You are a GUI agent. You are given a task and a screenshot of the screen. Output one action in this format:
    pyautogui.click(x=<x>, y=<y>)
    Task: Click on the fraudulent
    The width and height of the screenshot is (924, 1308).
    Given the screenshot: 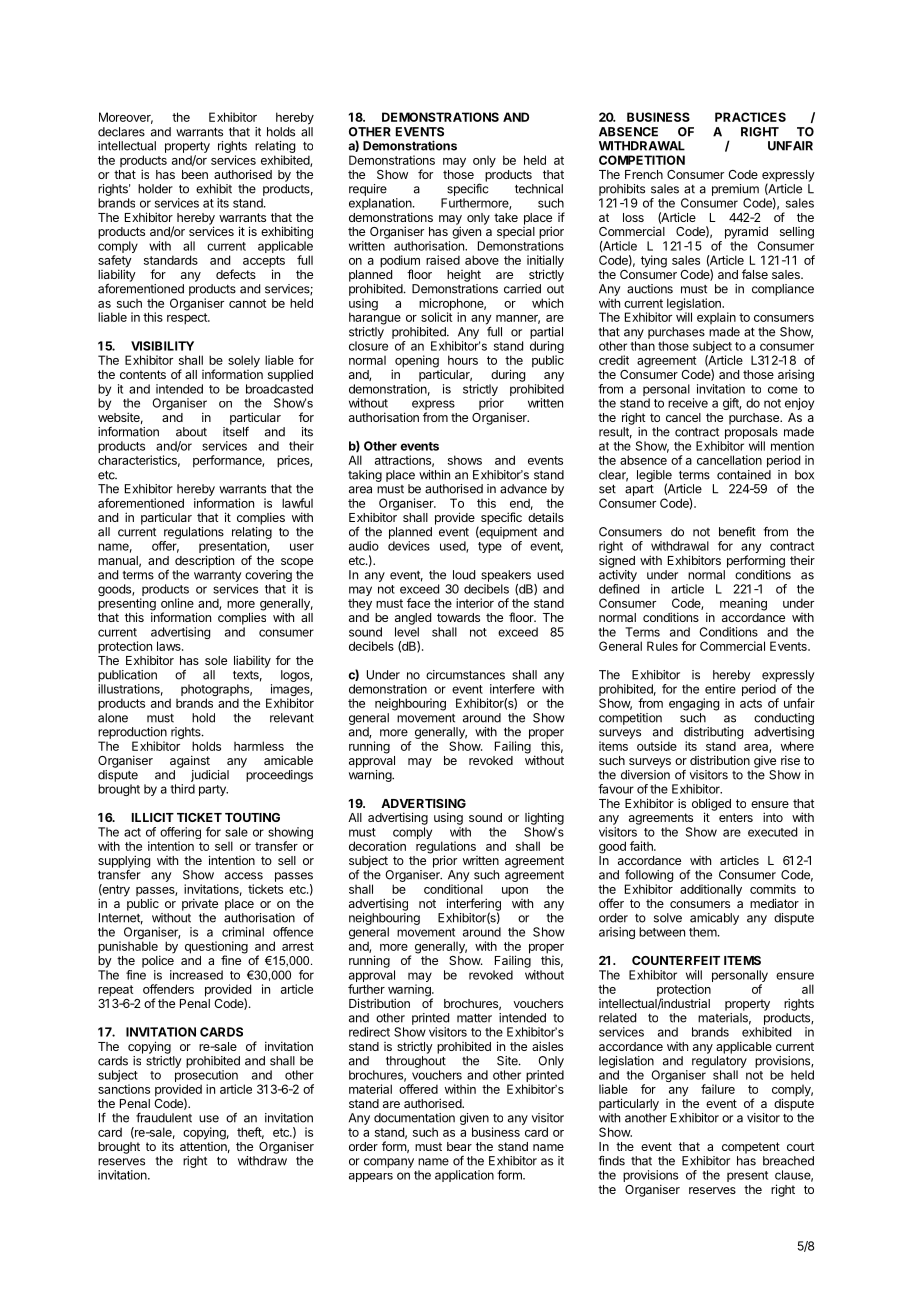 What is the action you would take?
    pyautogui.click(x=164, y=1118)
